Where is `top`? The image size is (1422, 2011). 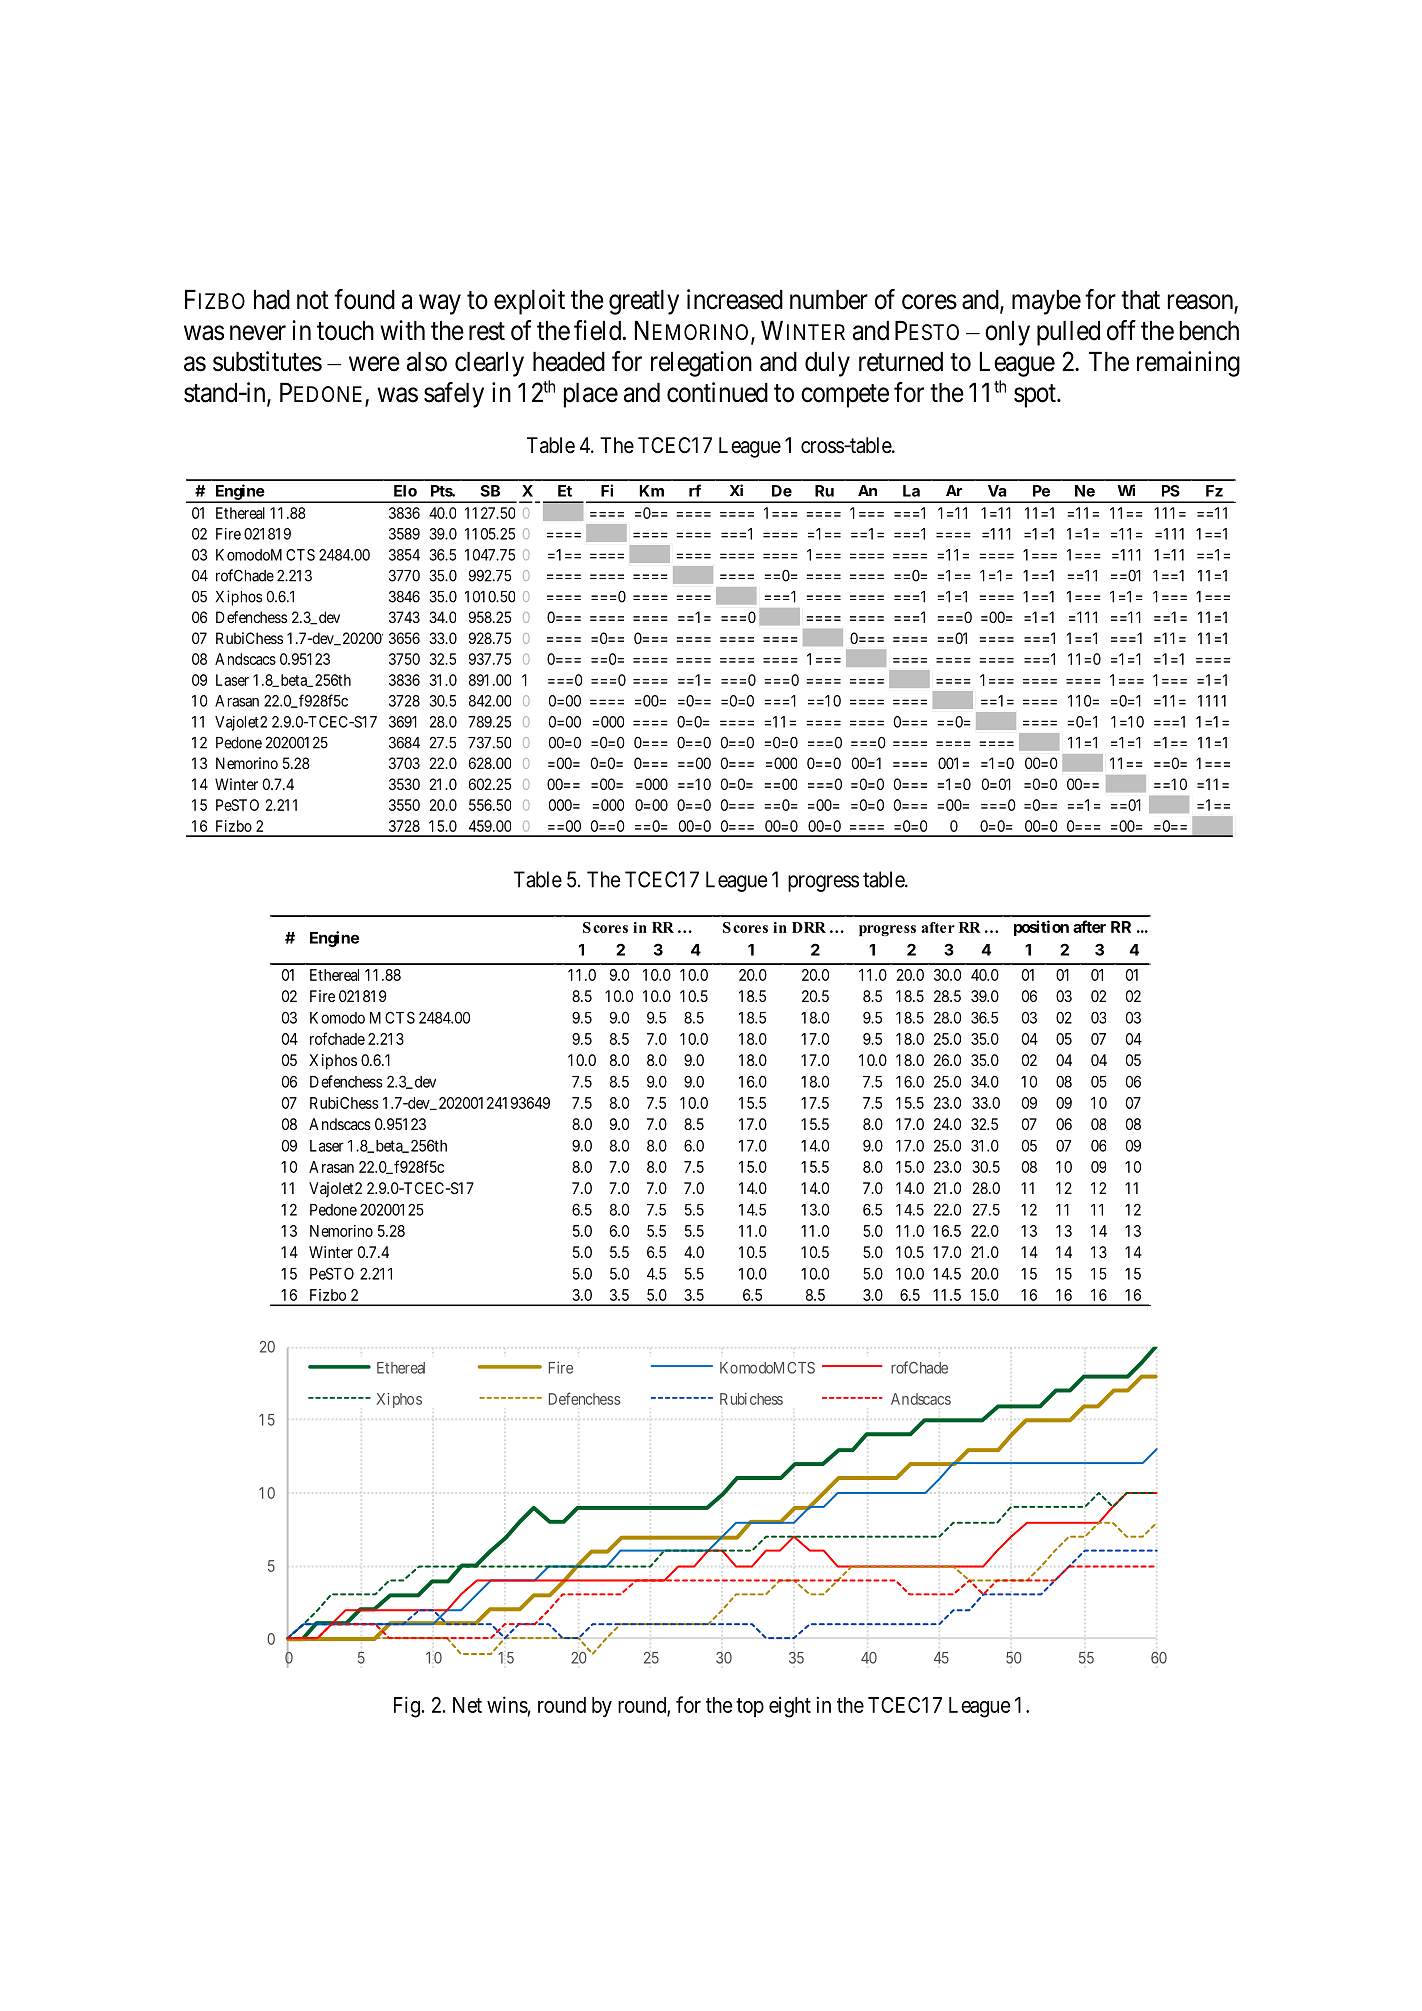 top is located at coordinates (750, 1707).
